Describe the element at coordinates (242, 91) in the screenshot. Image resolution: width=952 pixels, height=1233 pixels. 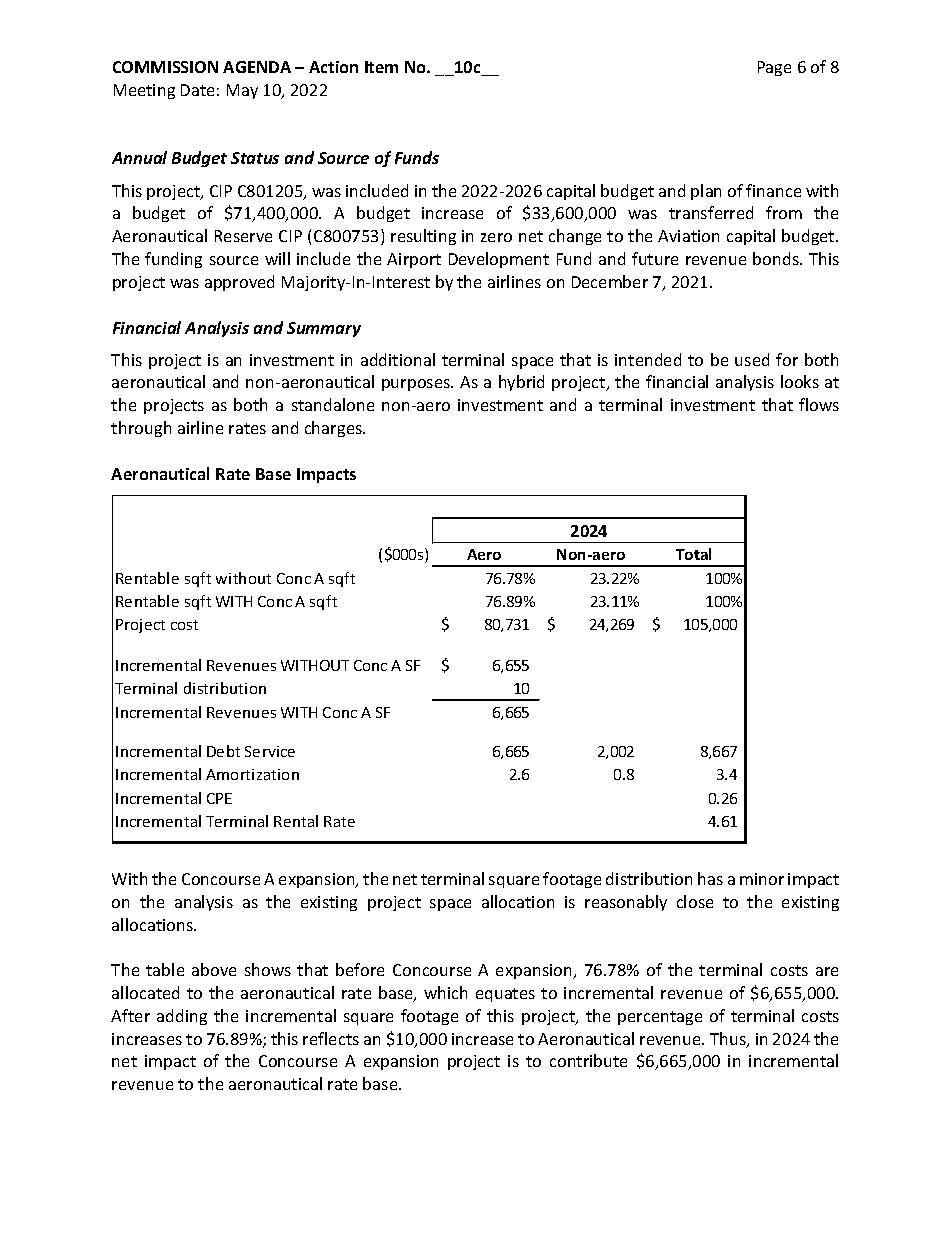
I see `May` at that location.
